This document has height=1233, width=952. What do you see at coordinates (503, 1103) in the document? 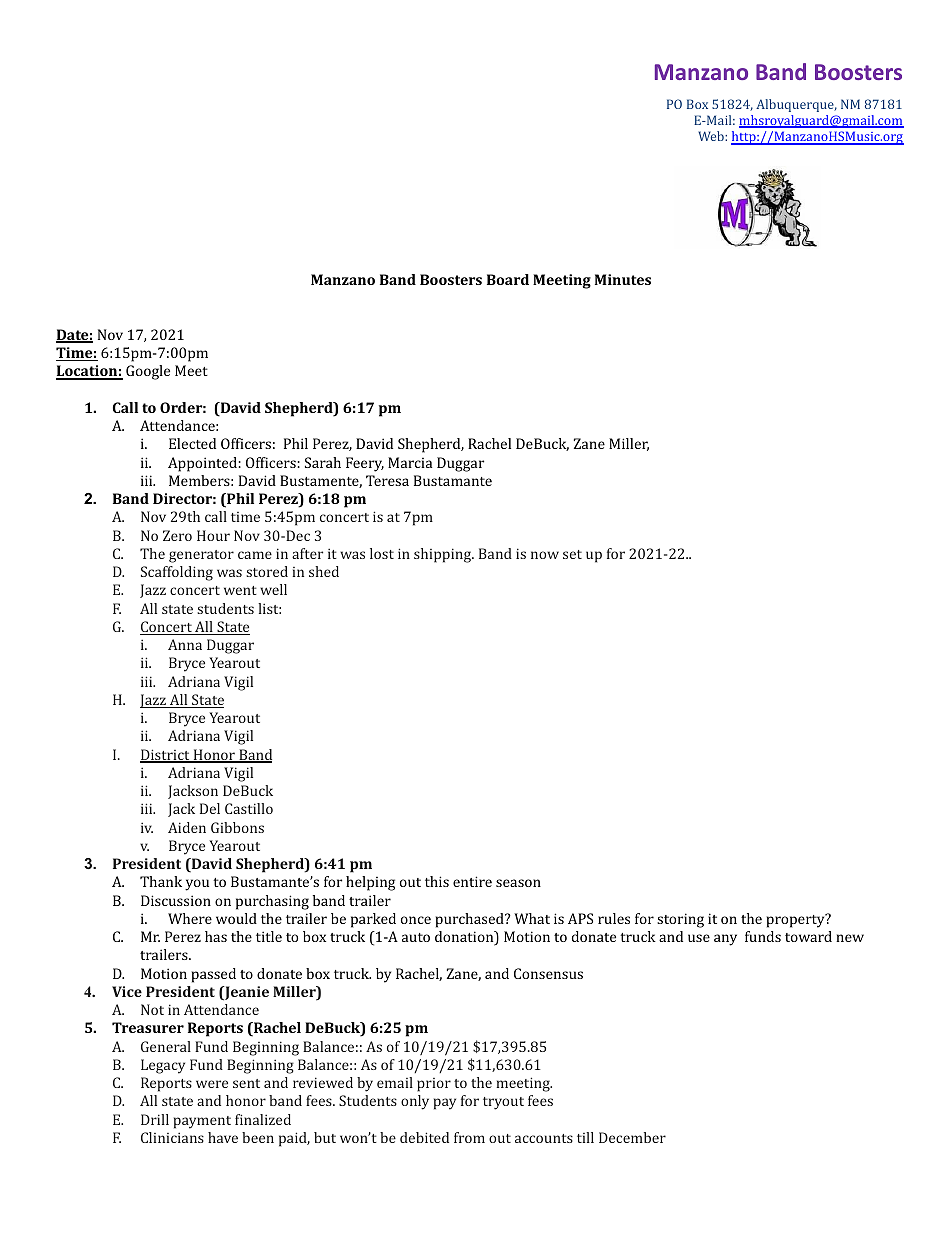
I see `tryout` at bounding box center [503, 1103].
